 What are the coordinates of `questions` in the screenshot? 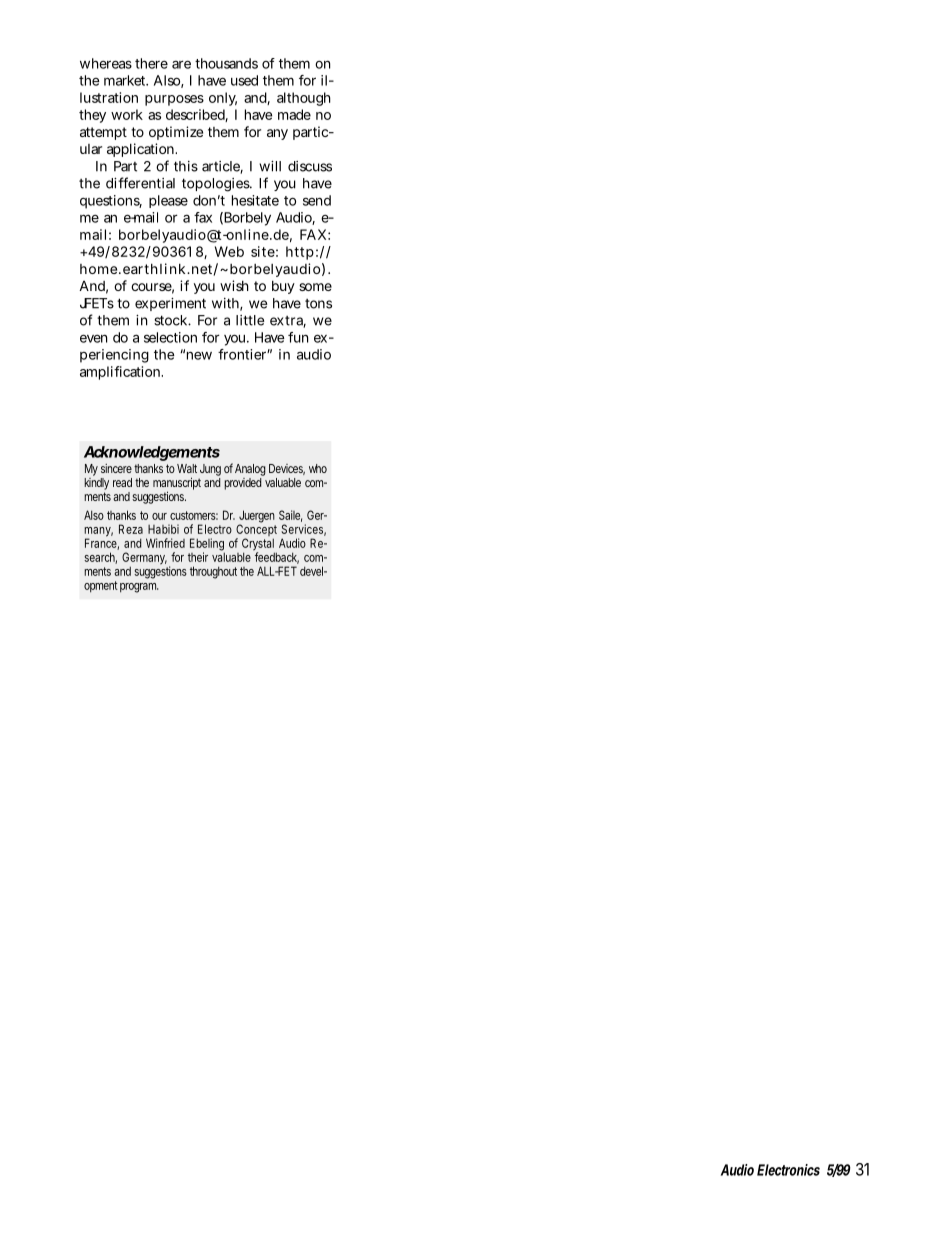 It's located at (111, 202).
